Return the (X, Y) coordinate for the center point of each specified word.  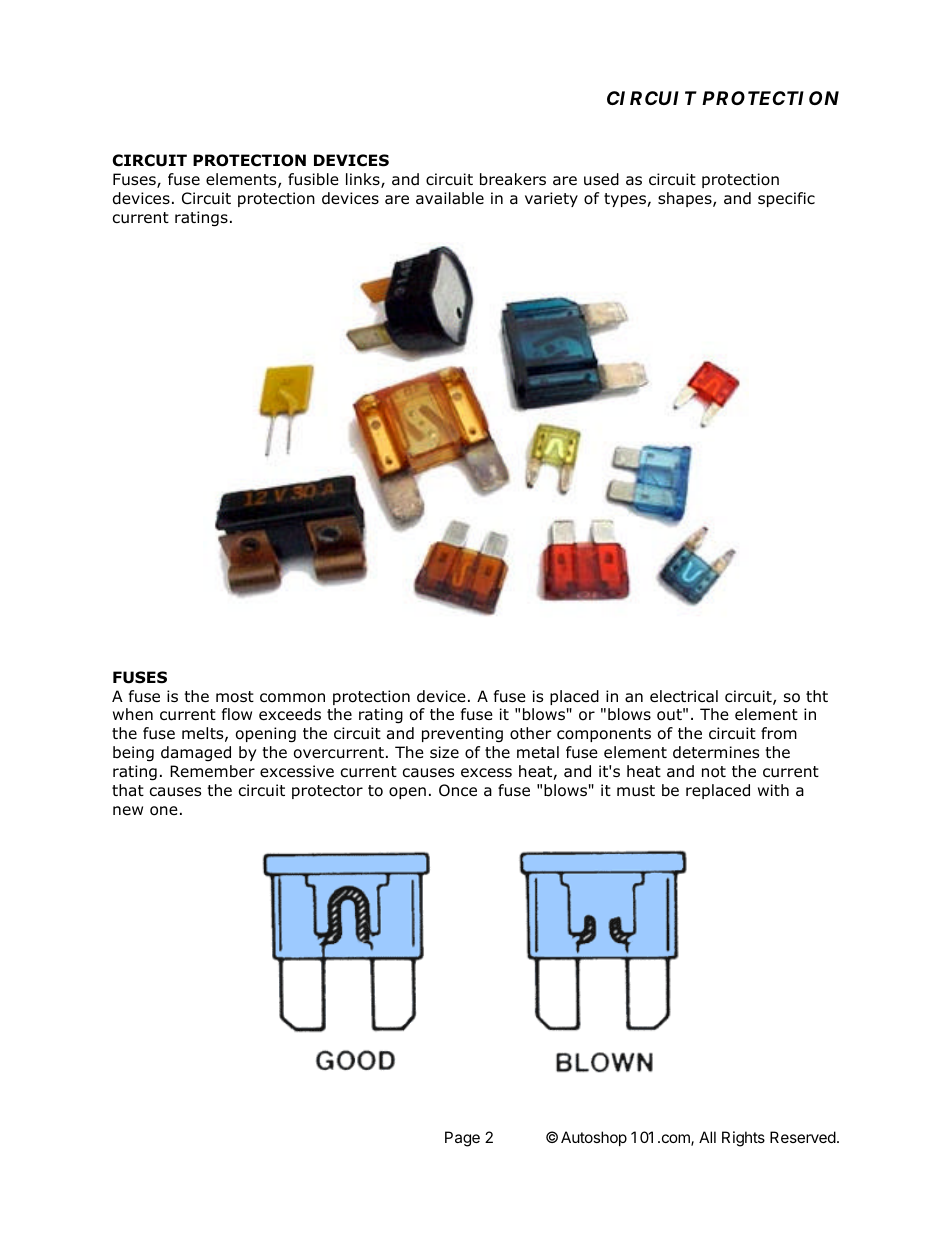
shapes (686, 199)
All (707, 1137)
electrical (684, 696)
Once (458, 790)
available (450, 198)
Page (462, 1139)
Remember (212, 771)
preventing (462, 735)
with (773, 790)
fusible (313, 179)
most (235, 697)
